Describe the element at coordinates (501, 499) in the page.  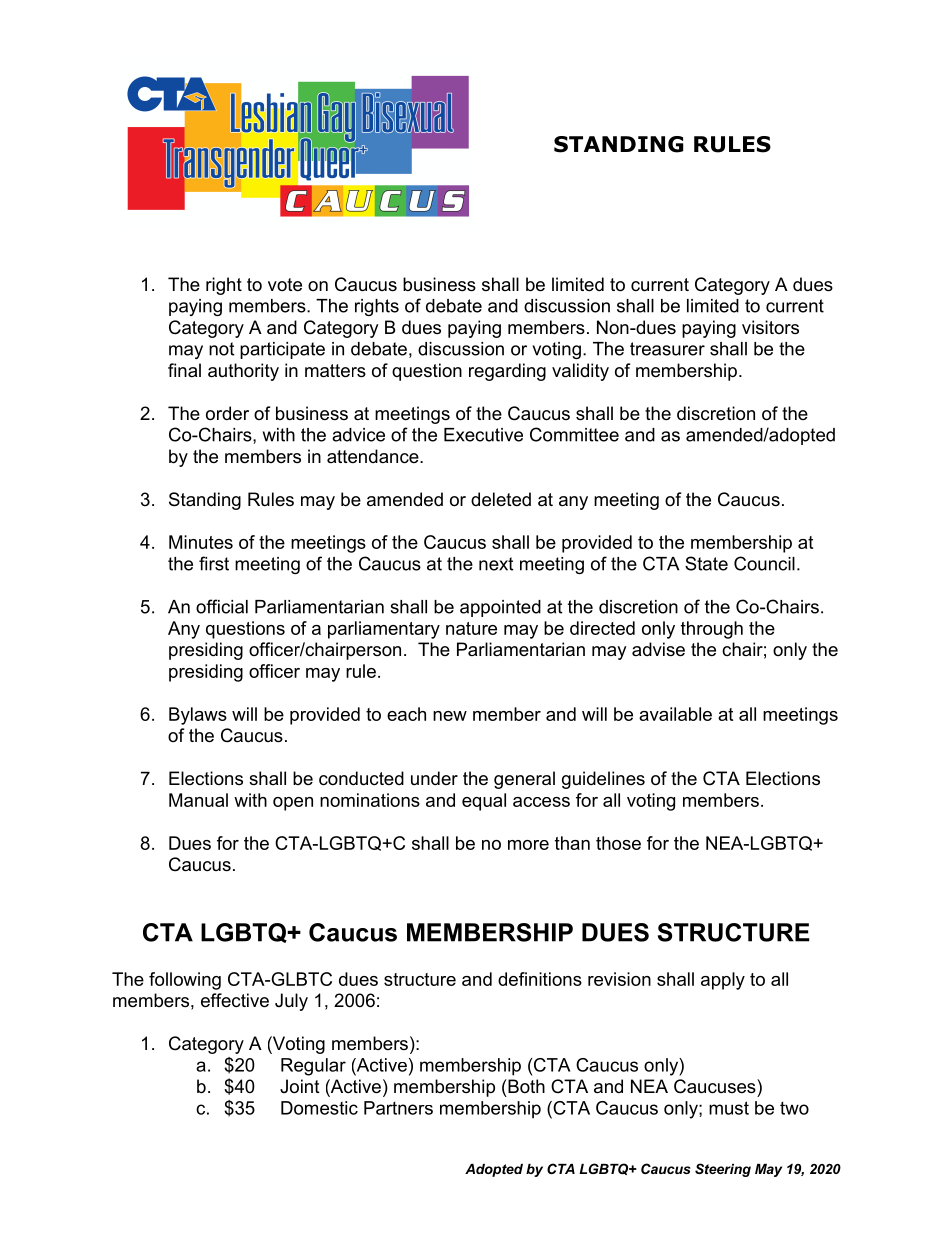
I see `deleted` at that location.
